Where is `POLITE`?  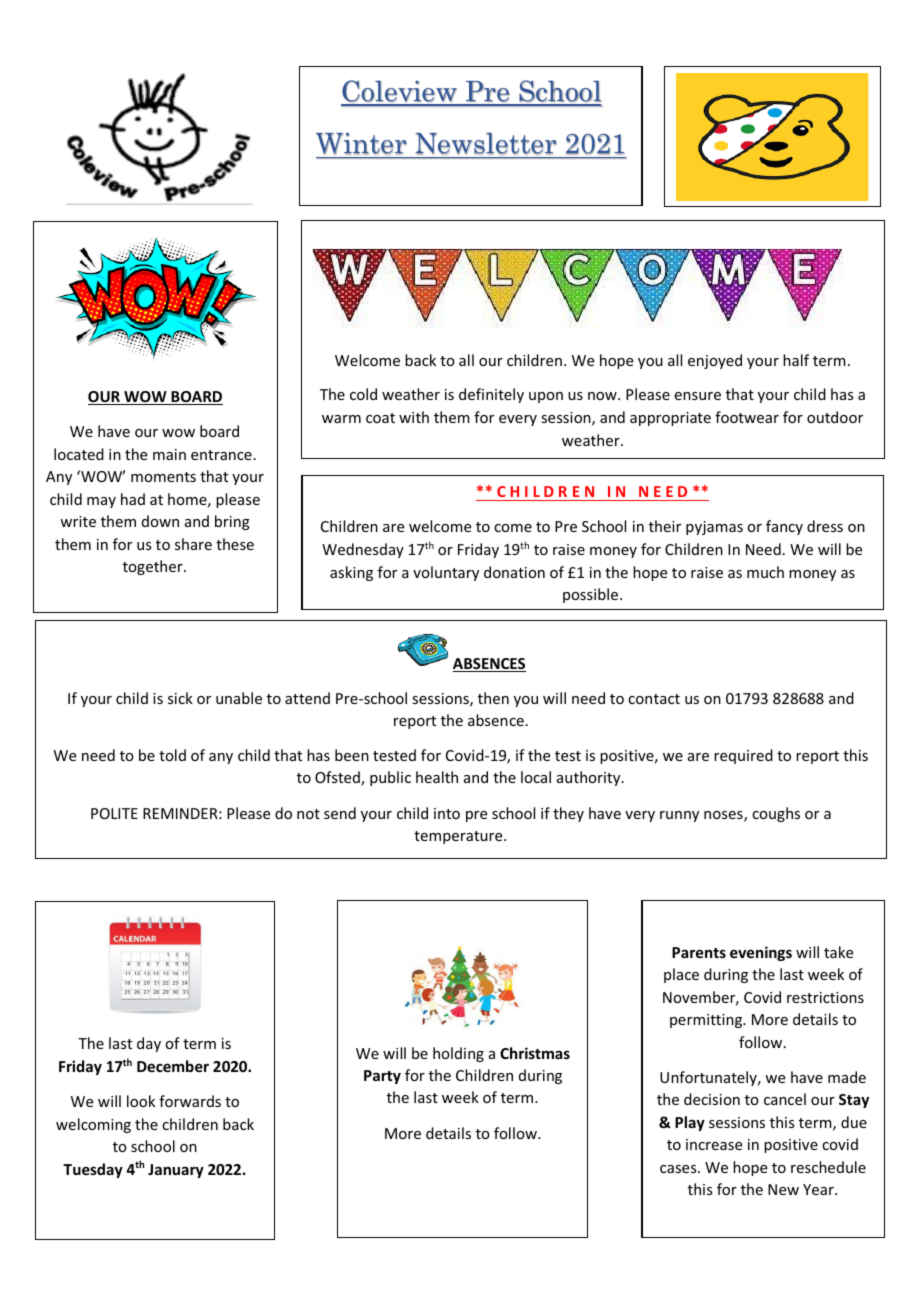 POLITE is located at coordinates (114, 813).
